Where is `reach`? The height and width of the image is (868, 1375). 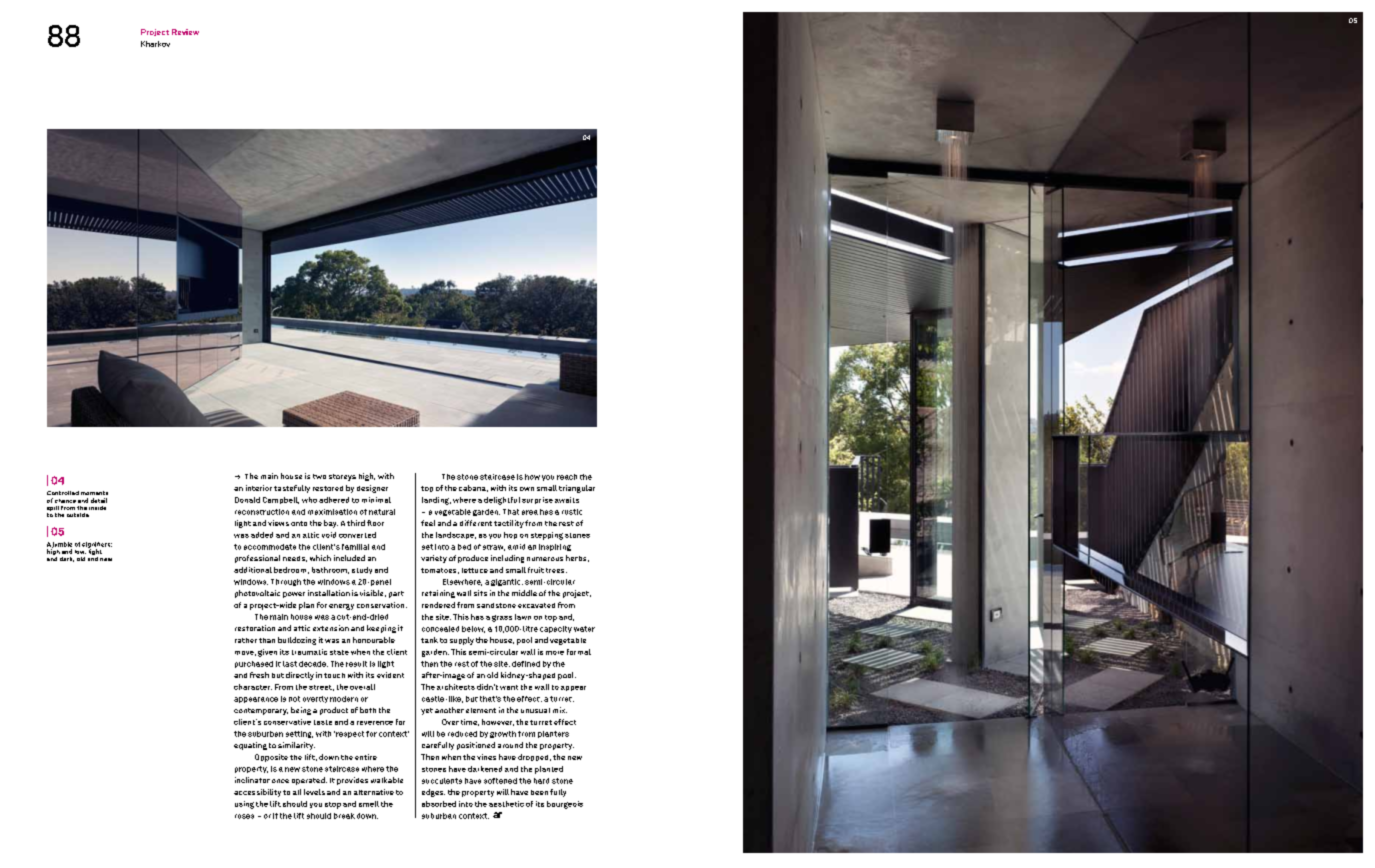
reach is located at coordinates (567, 477).
